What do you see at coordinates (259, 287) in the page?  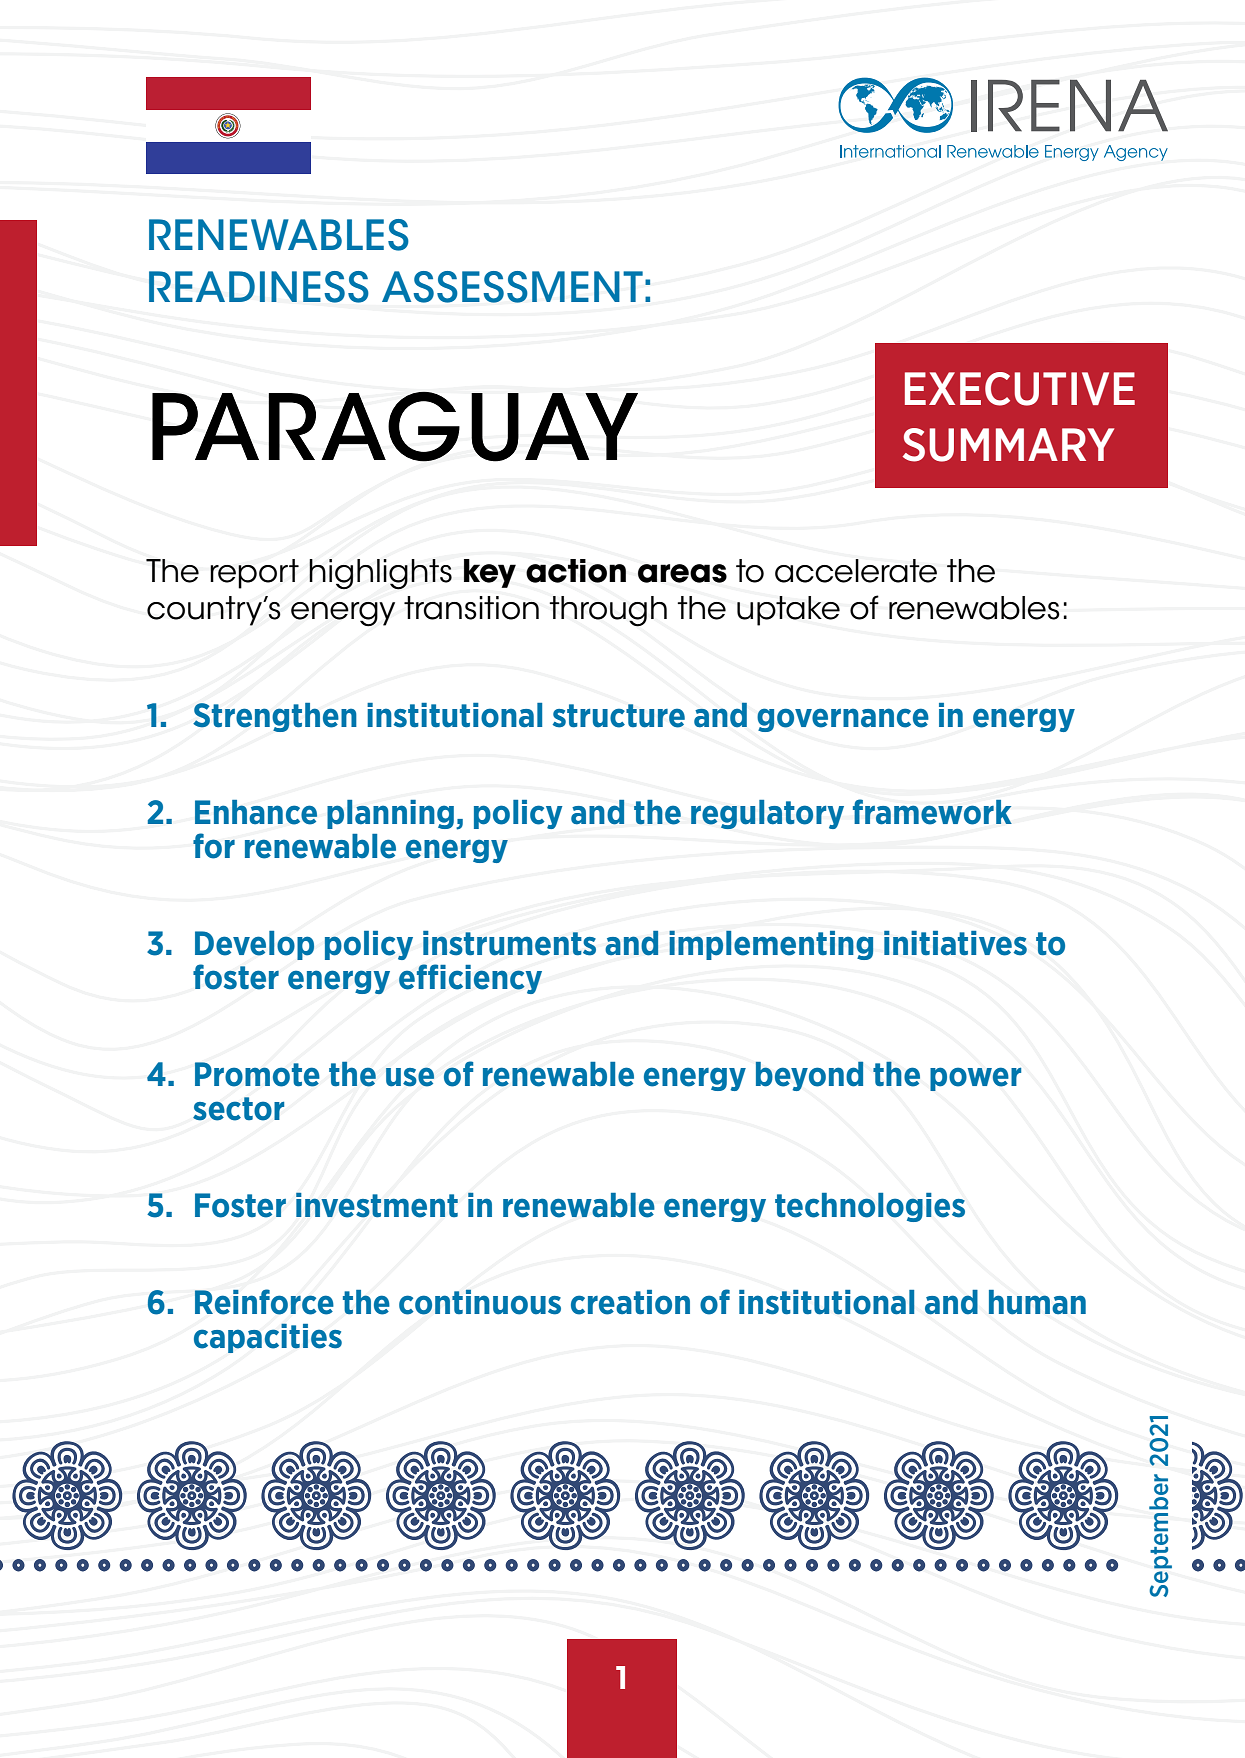 I see `READINESS` at bounding box center [259, 287].
